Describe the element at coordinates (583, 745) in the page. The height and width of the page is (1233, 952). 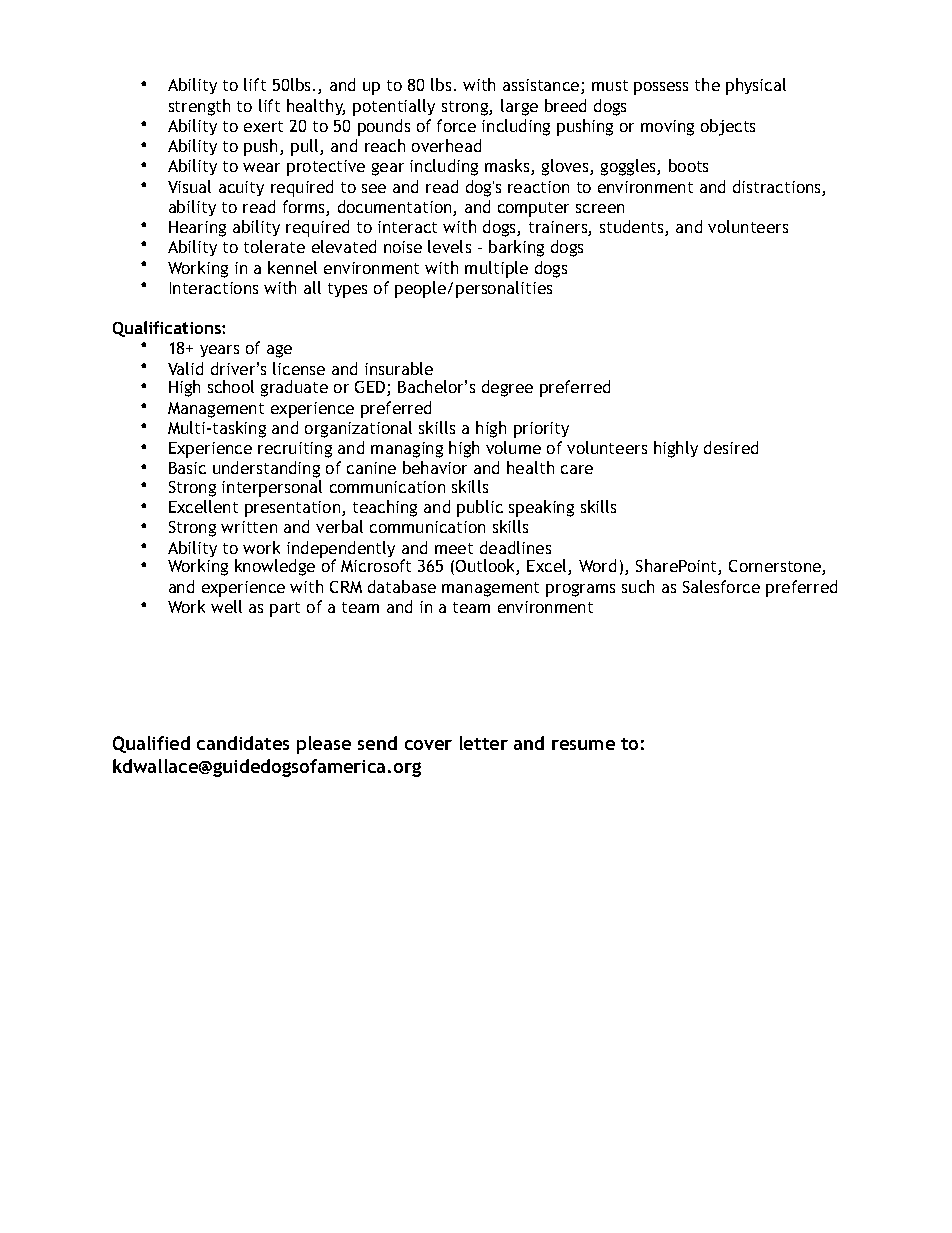
I see `resume` at that location.
